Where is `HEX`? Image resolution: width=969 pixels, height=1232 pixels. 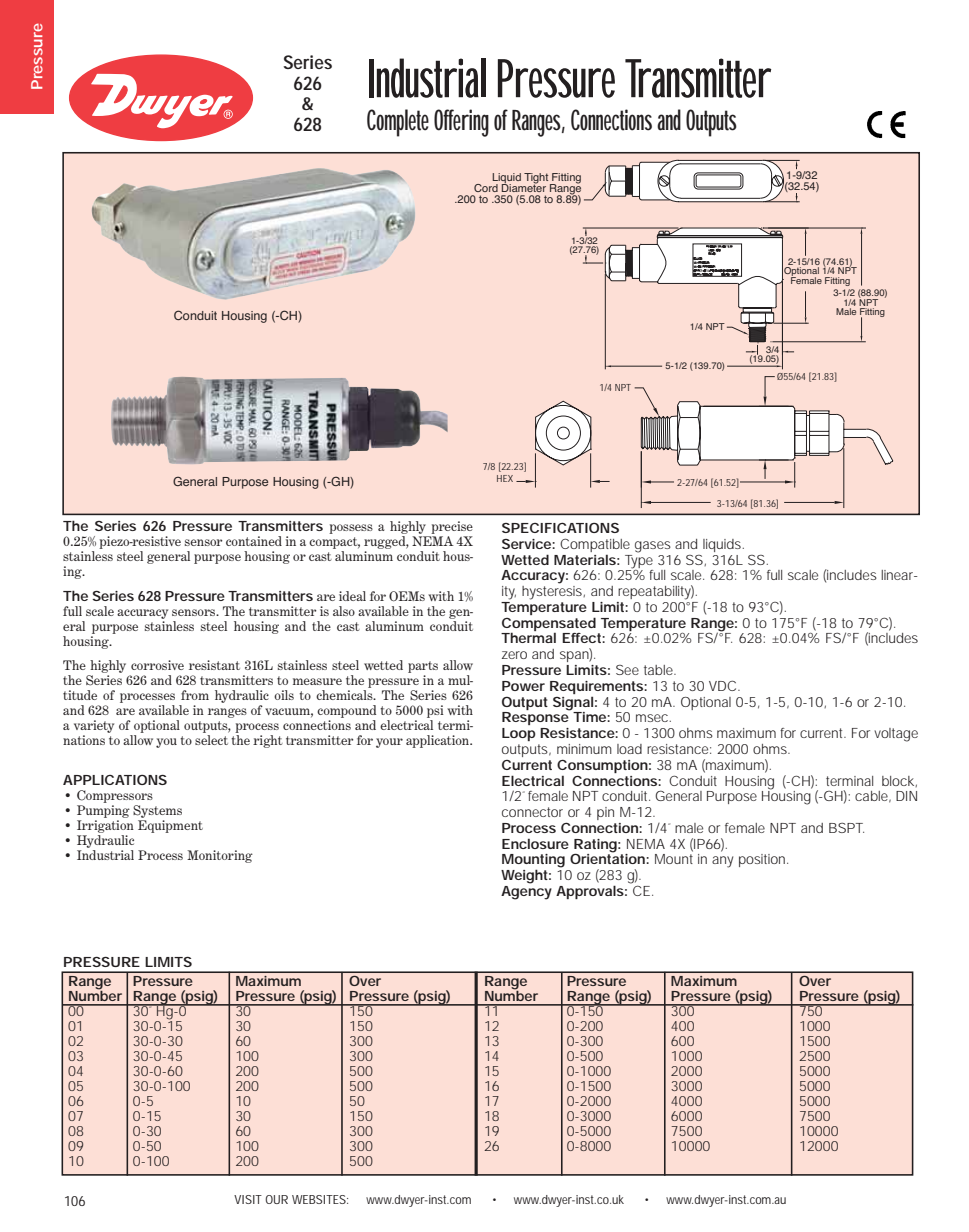 HEX is located at coordinates (505, 478).
